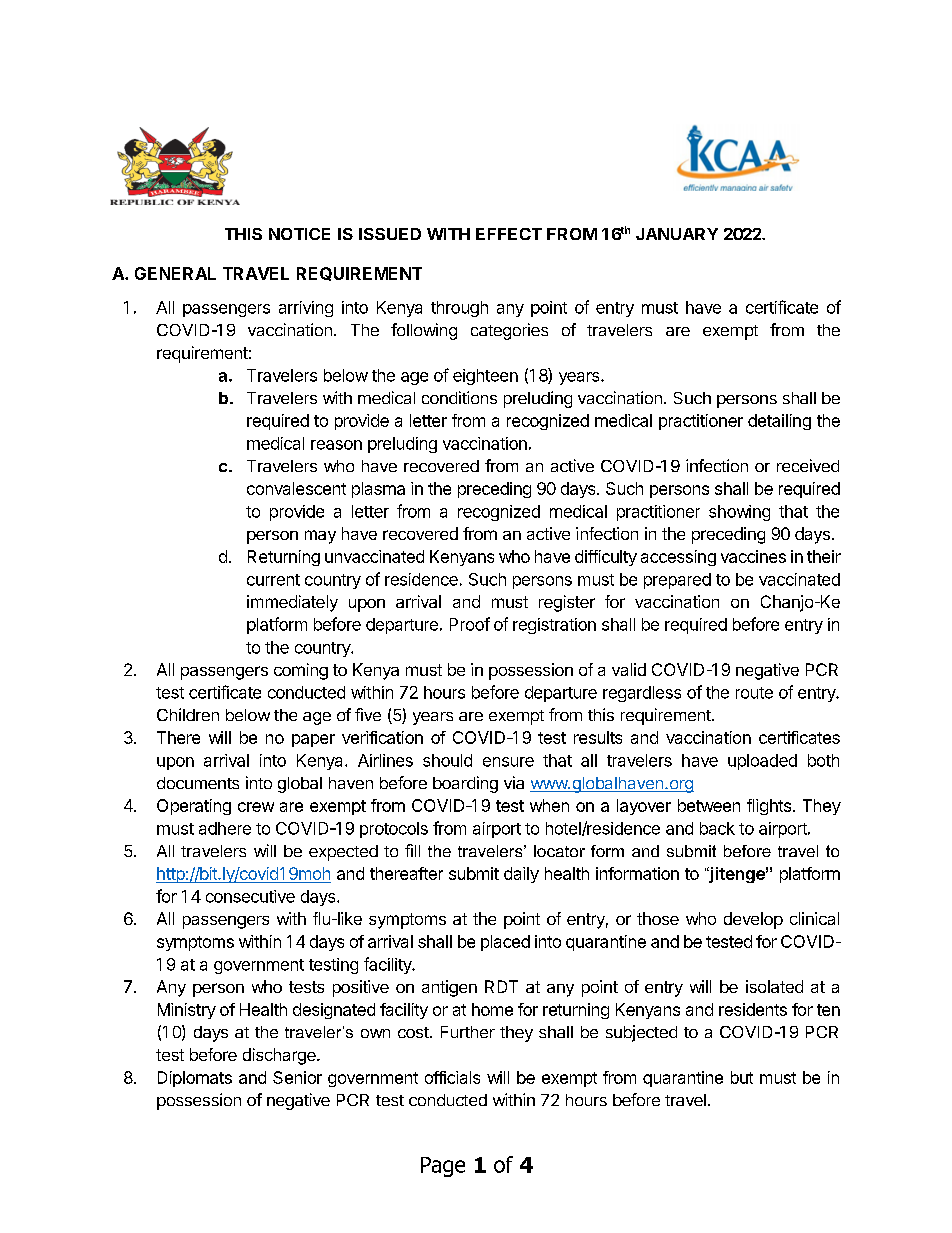 This document has width=952, height=1233. Describe the element at coordinates (299, 234) in the document. I see `NOTICE` at that location.
